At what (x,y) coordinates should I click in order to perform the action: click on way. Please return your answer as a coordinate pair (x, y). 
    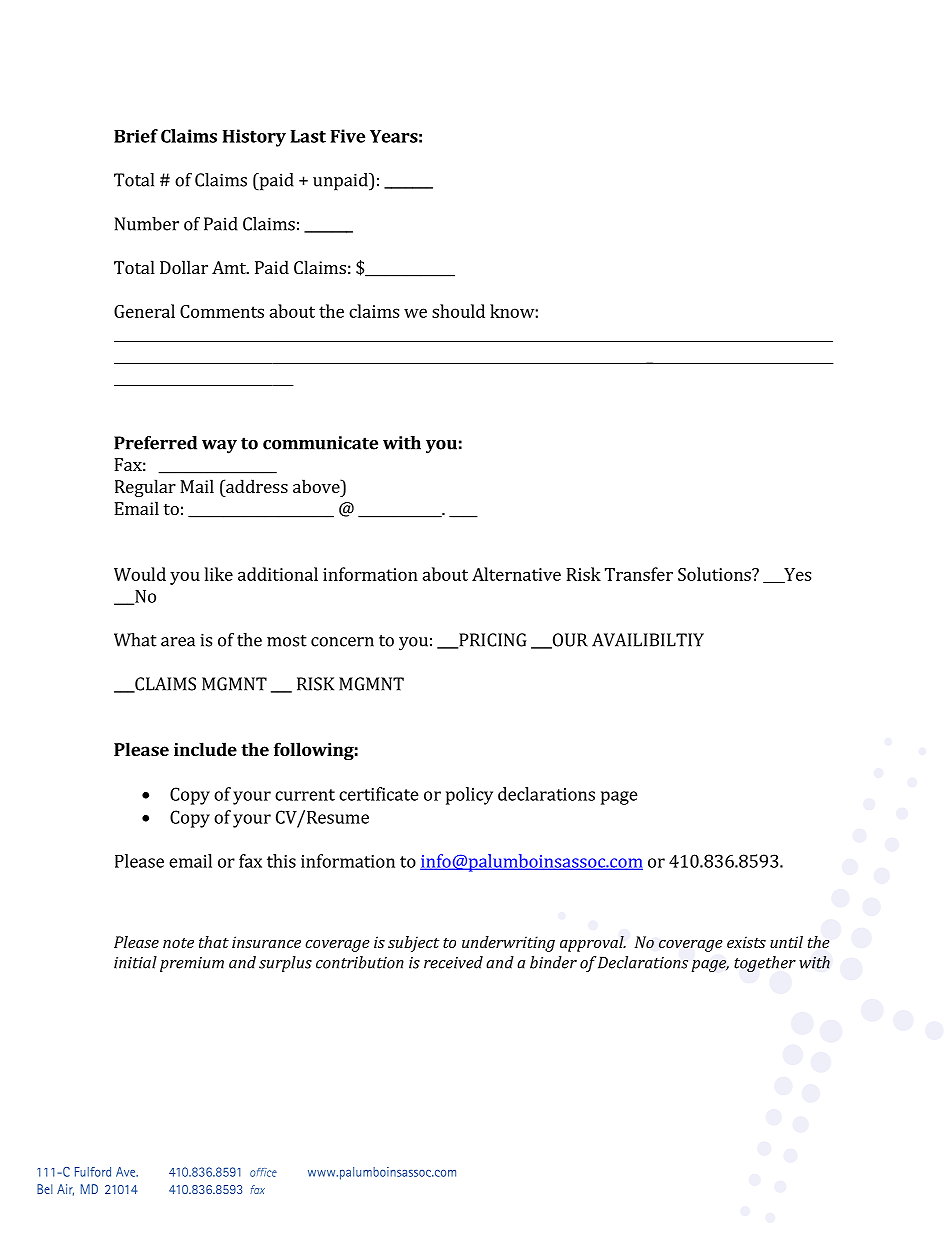
    Looking at the image, I should click on (219, 447).
